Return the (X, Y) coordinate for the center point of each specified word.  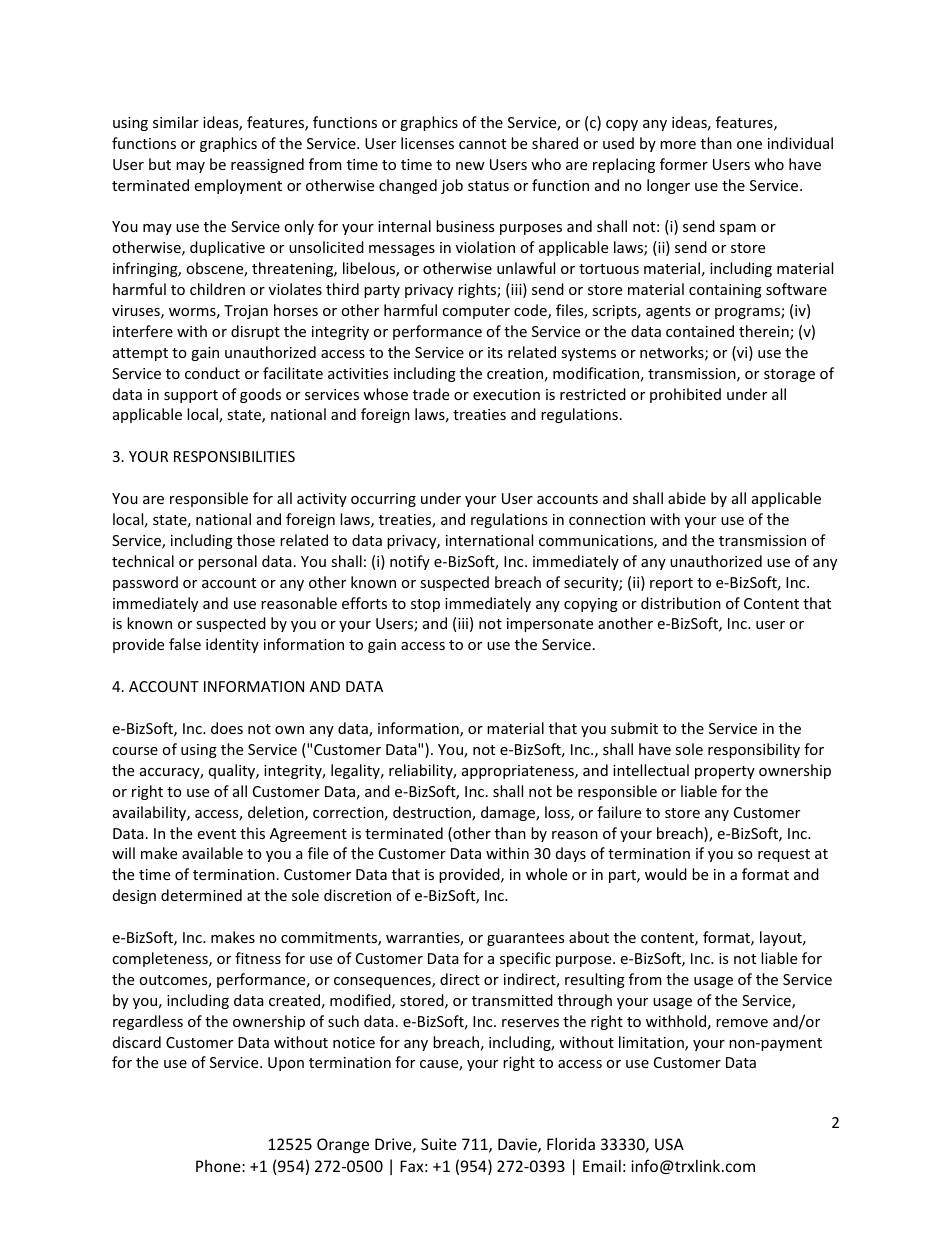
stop (425, 605)
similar (176, 122)
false (185, 644)
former (684, 164)
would (666, 874)
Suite (439, 1144)
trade (431, 394)
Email (602, 1166)
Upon (286, 1064)
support (191, 396)
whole (546, 874)
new (470, 166)
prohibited (685, 395)
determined (201, 895)
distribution (681, 603)
